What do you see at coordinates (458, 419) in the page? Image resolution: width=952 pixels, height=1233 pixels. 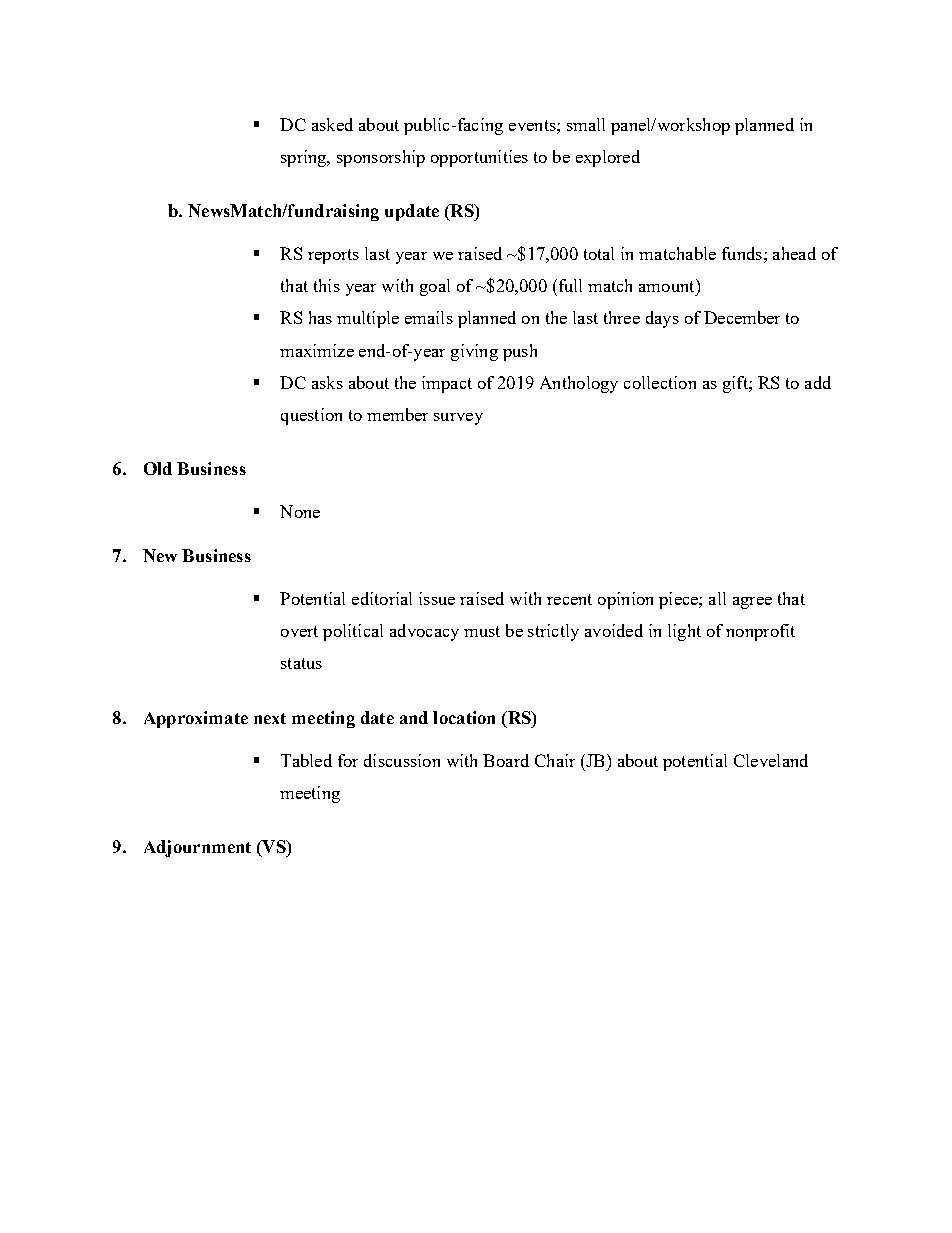 I see `survey` at bounding box center [458, 419].
